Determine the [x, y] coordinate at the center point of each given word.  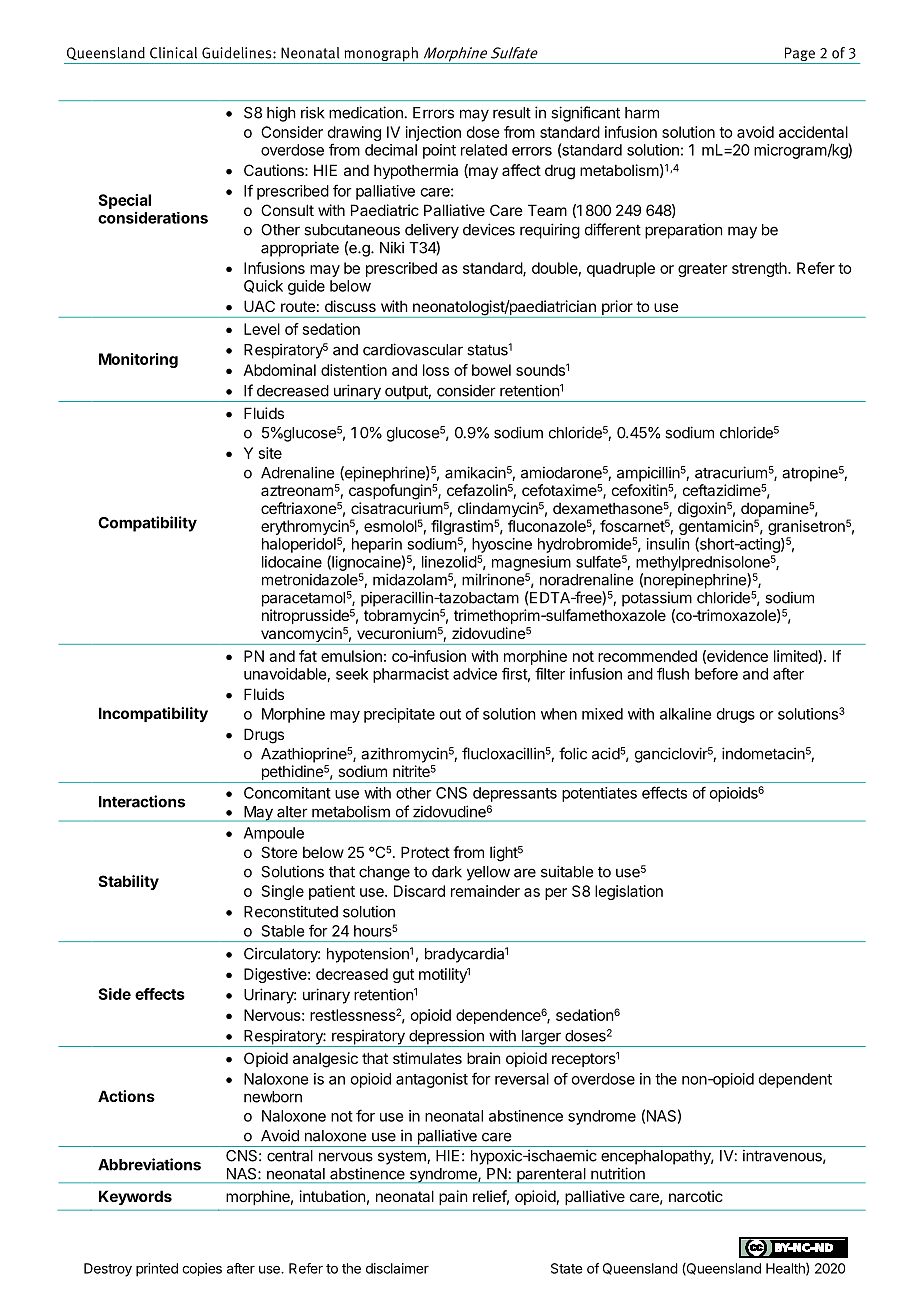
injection [433, 133]
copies [202, 1269]
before [716, 674]
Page [800, 55]
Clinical [173, 53]
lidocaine [292, 562]
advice [475, 674]
